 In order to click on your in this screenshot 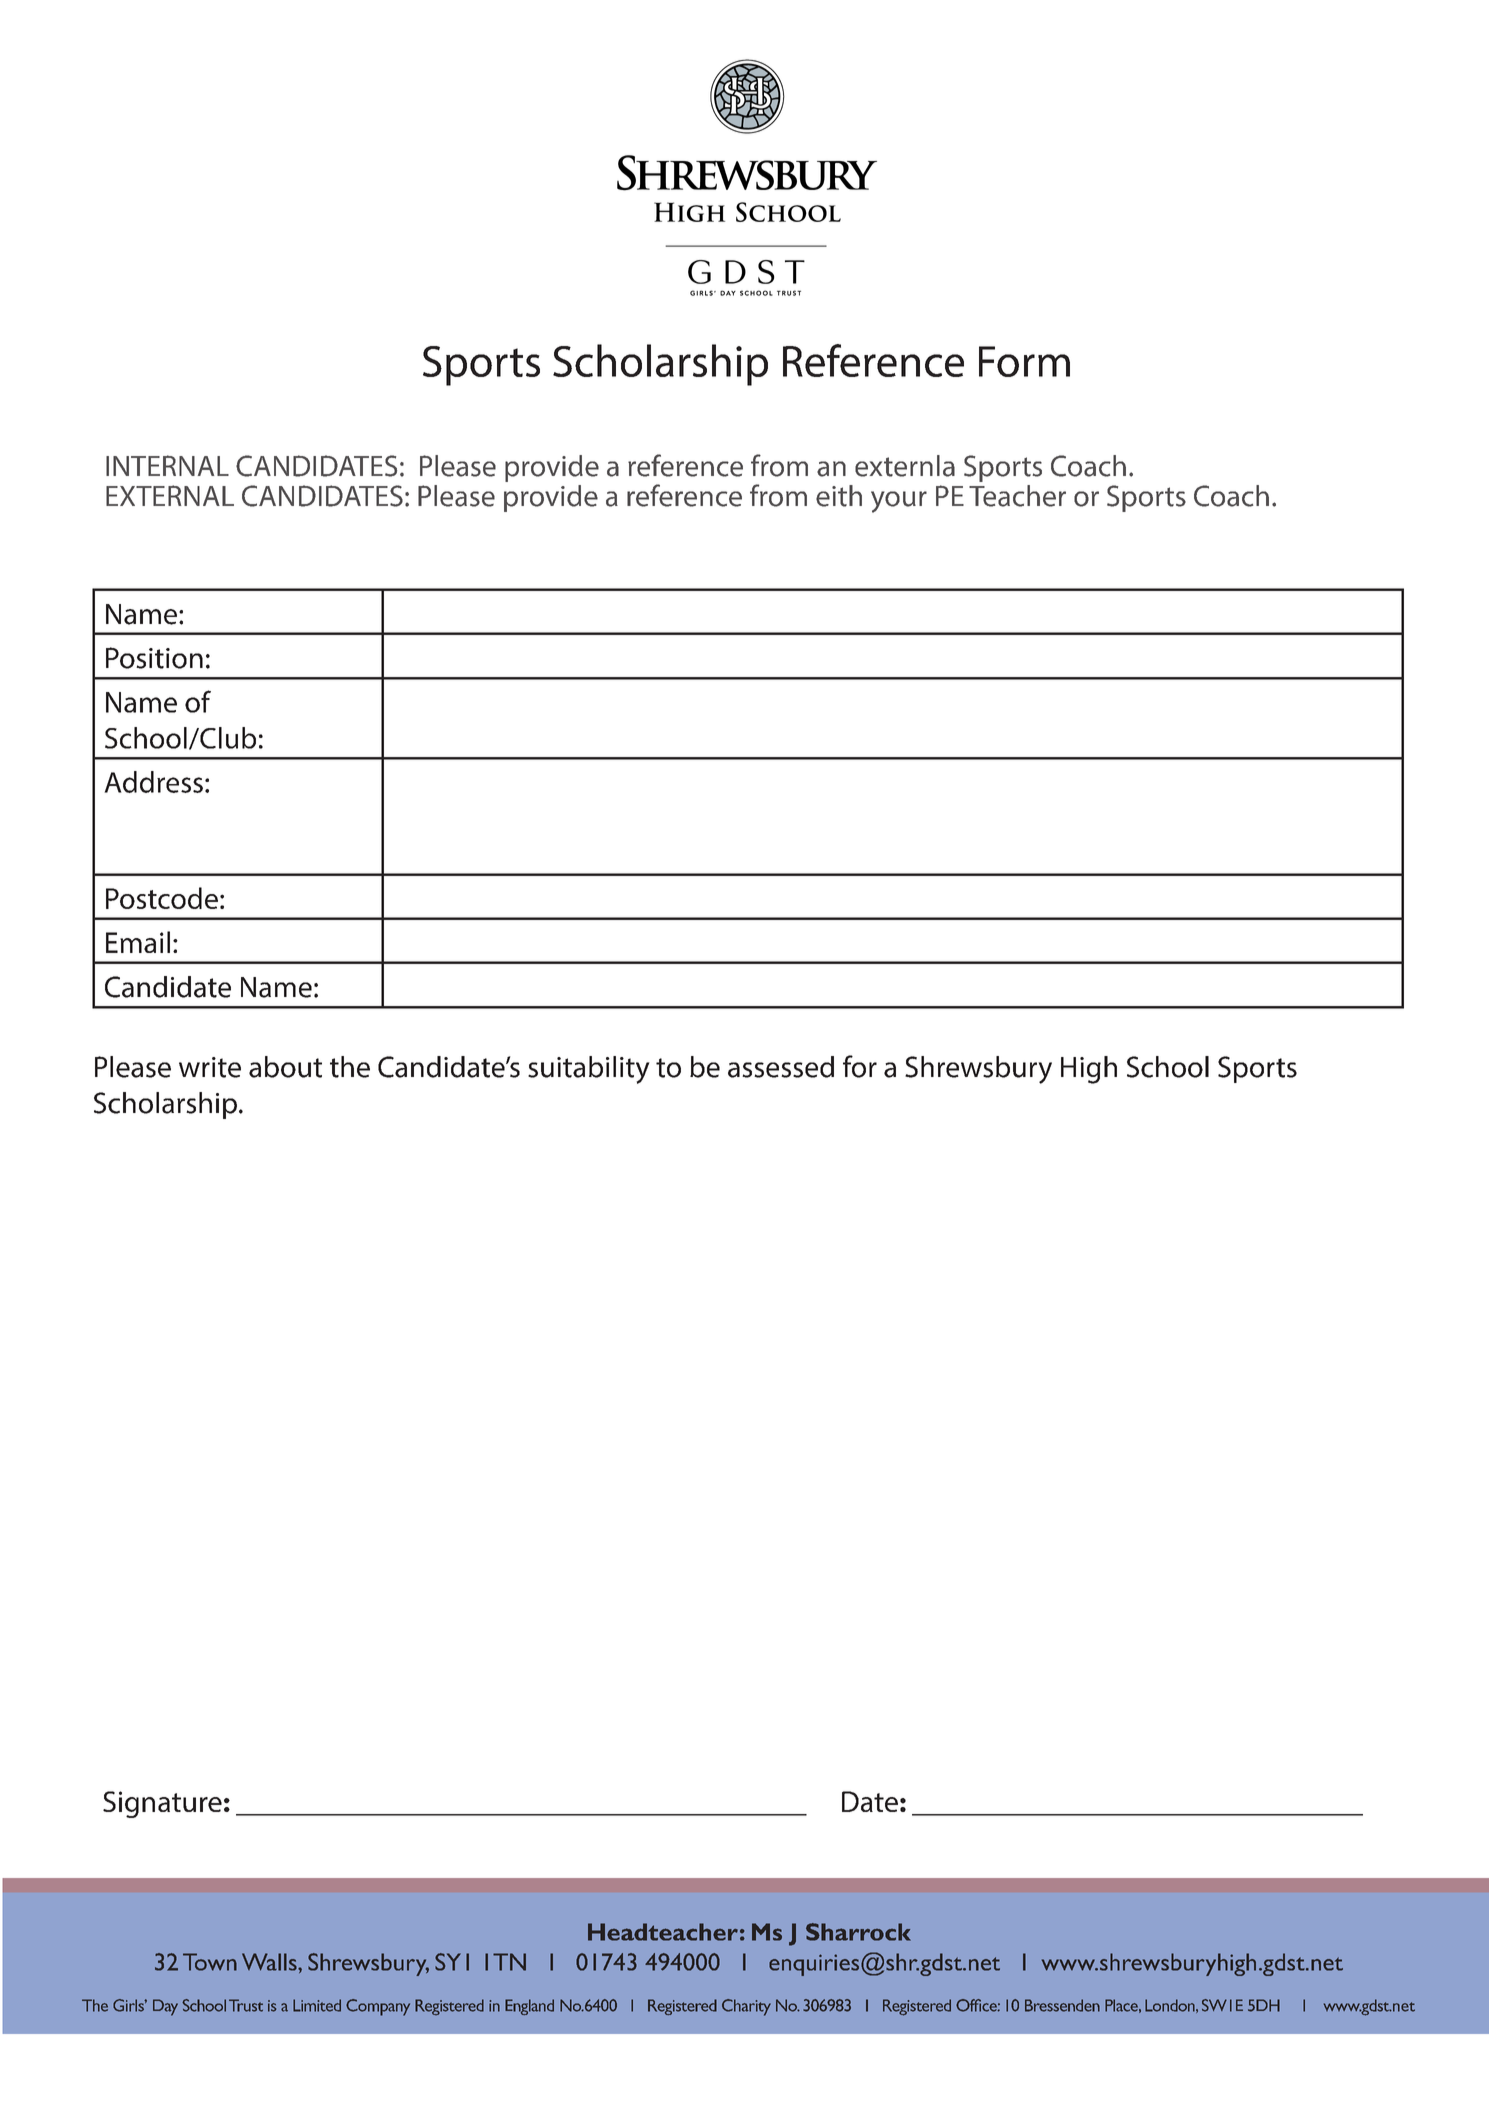, I will do `click(899, 502)`.
